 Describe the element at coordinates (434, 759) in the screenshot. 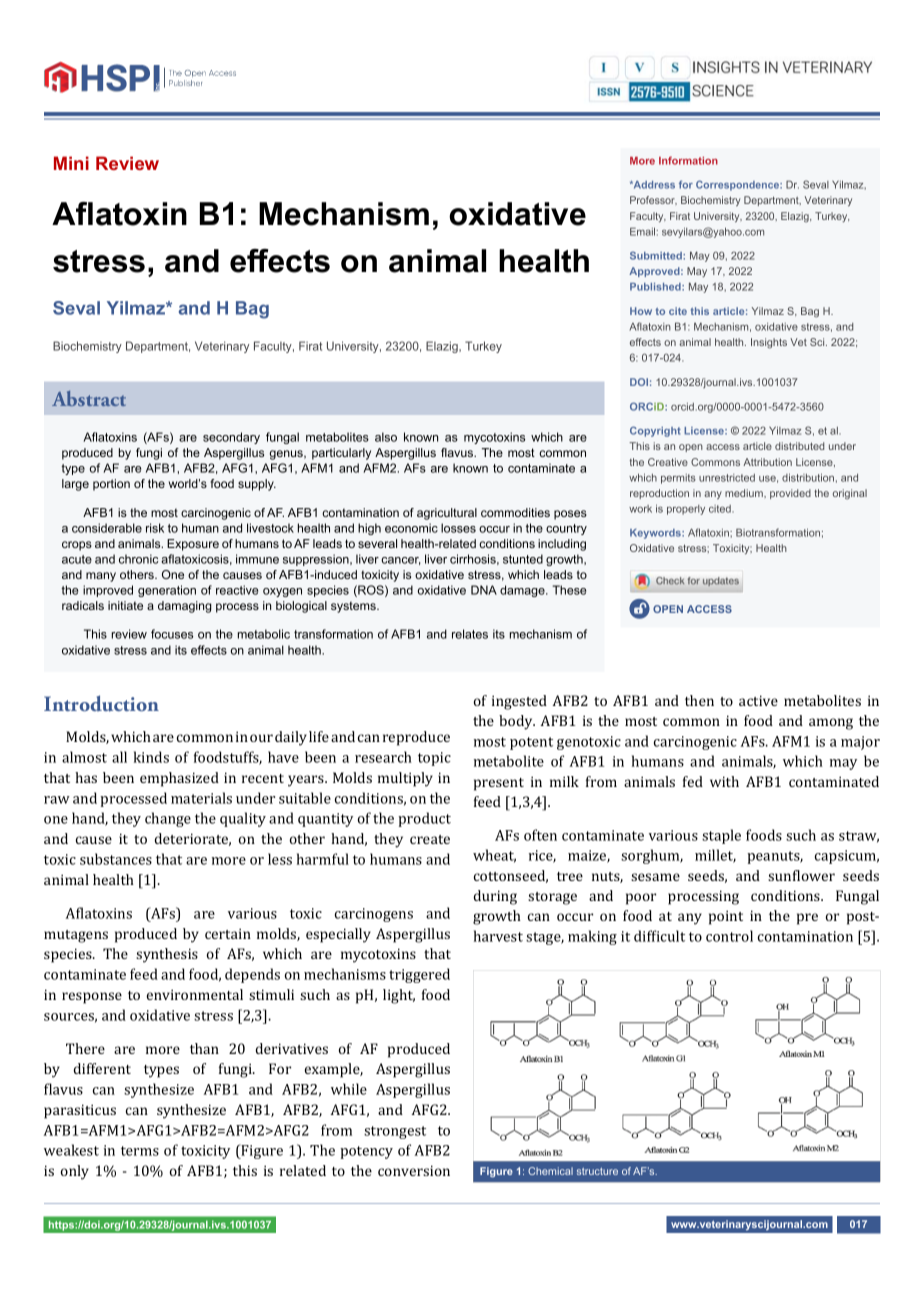

I see `topic` at that location.
